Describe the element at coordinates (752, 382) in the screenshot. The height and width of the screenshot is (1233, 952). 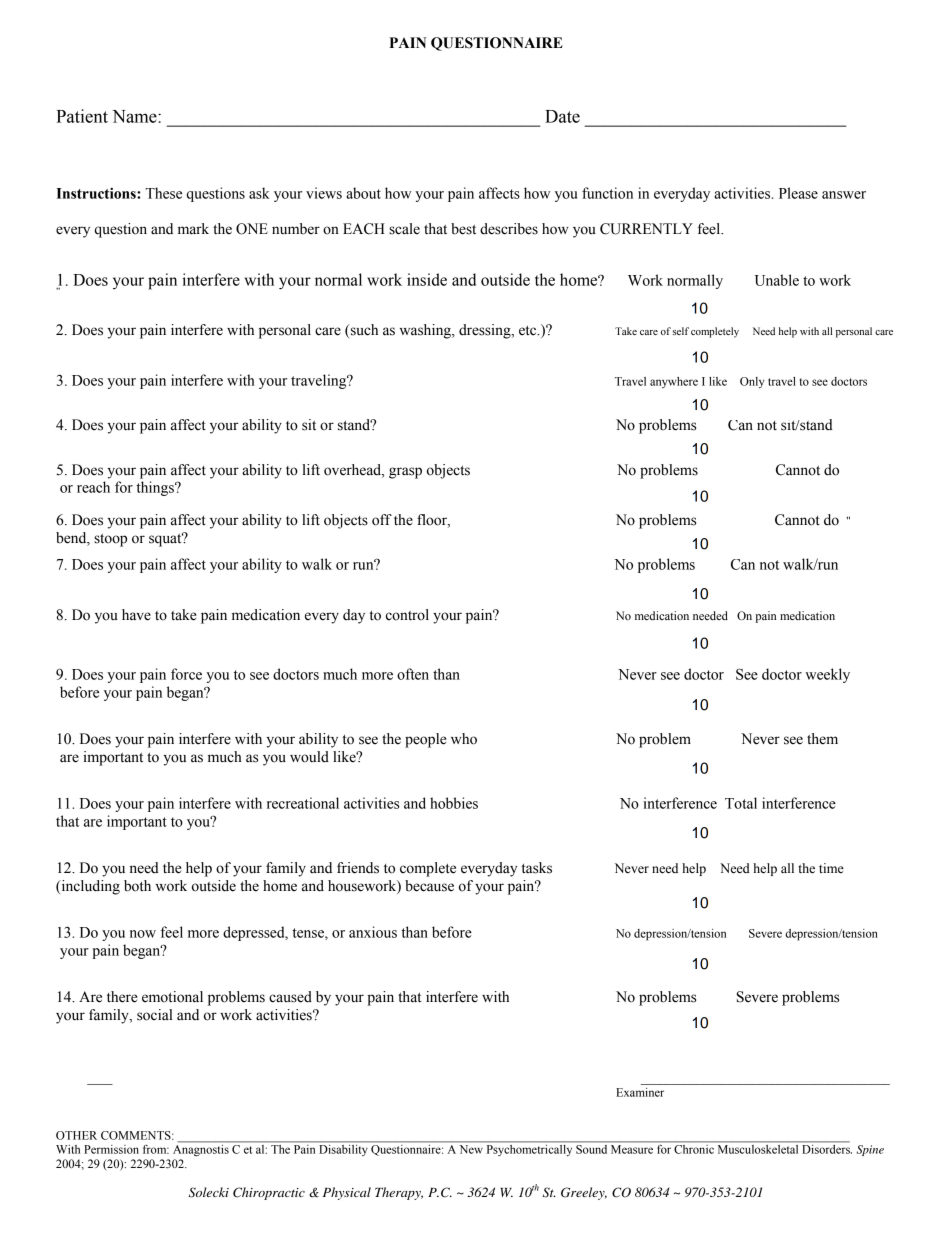
I see `Only` at that location.
